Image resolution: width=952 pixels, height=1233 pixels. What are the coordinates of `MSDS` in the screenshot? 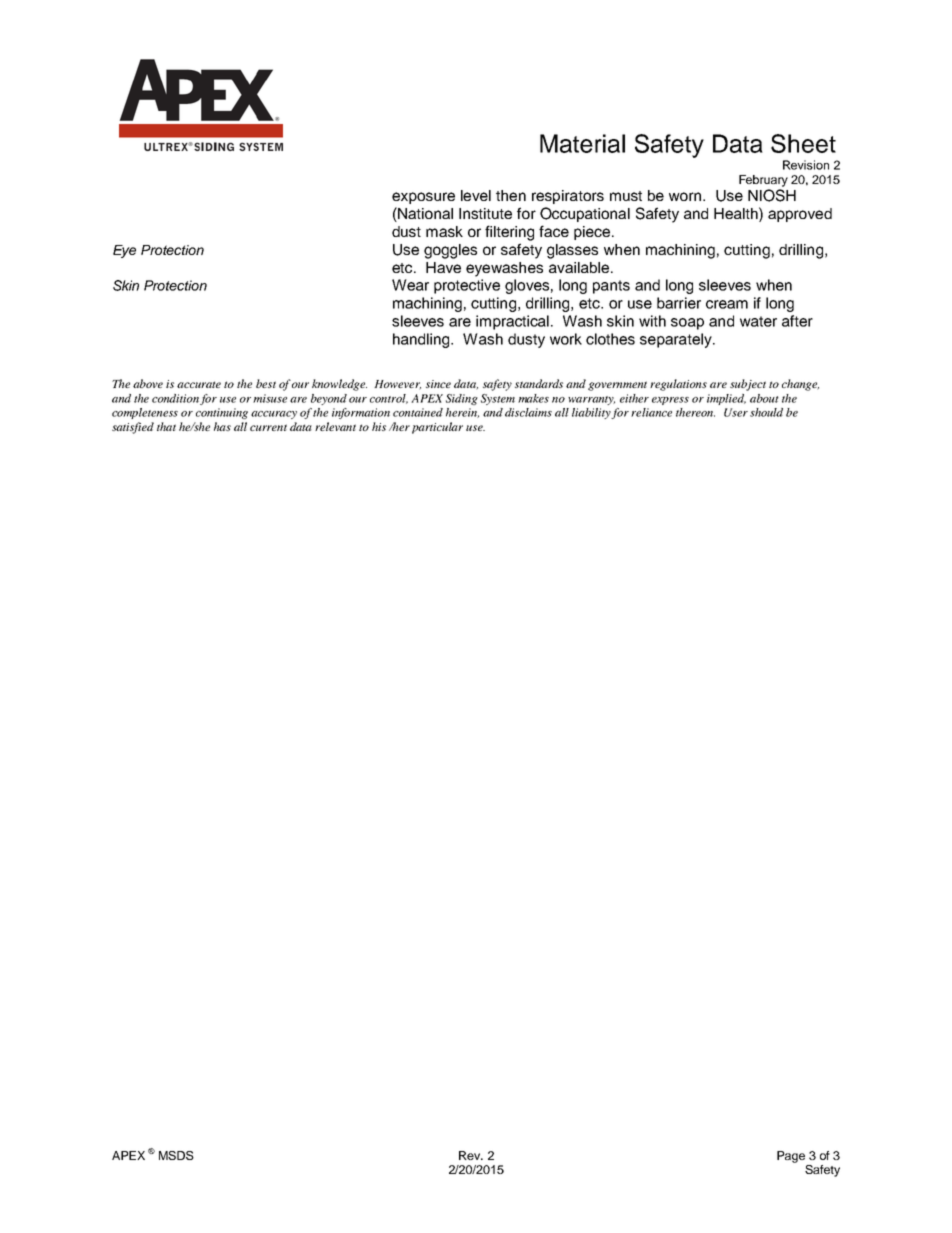 It's located at (176, 1155).
